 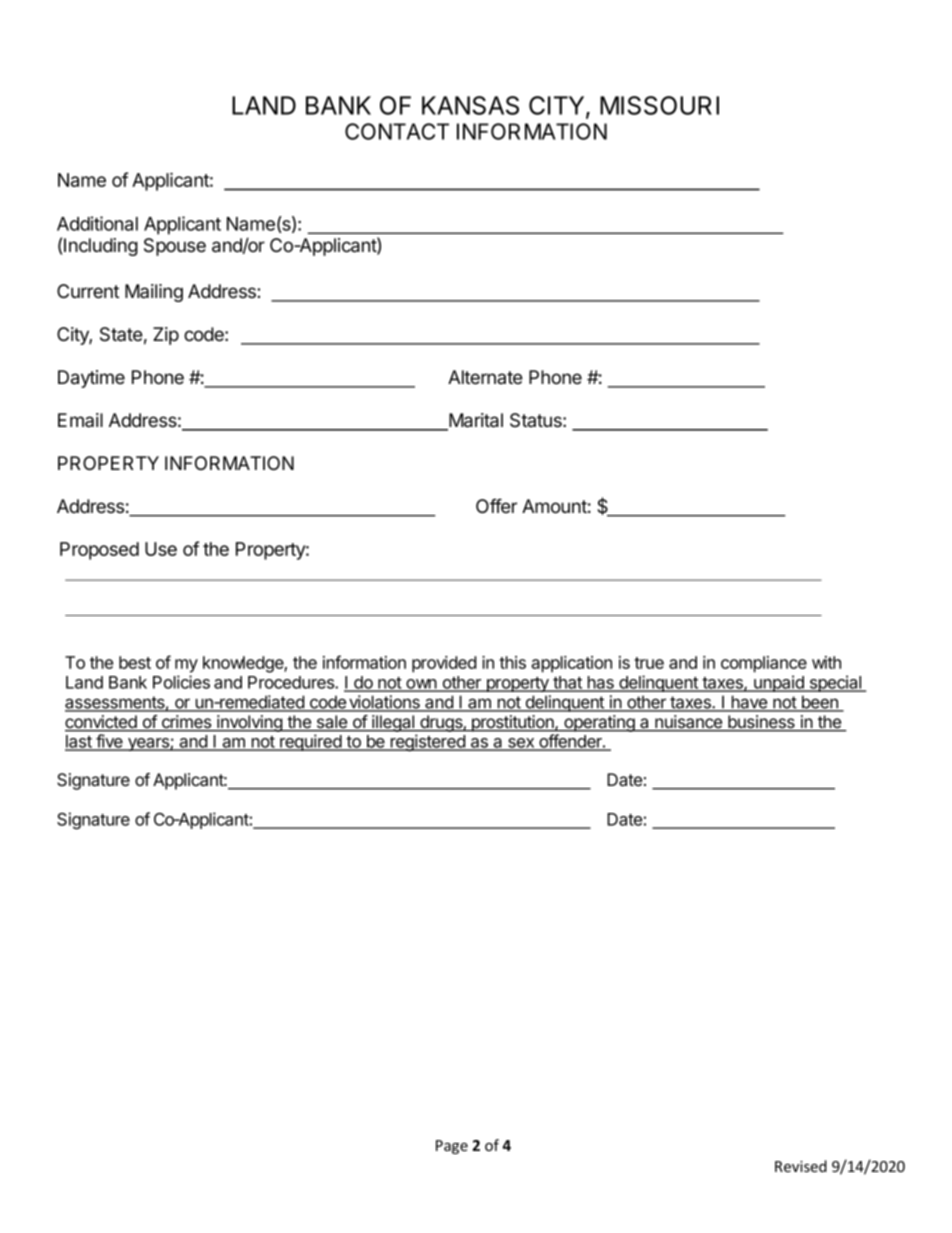 I want to click on Page, so click(x=452, y=1147).
